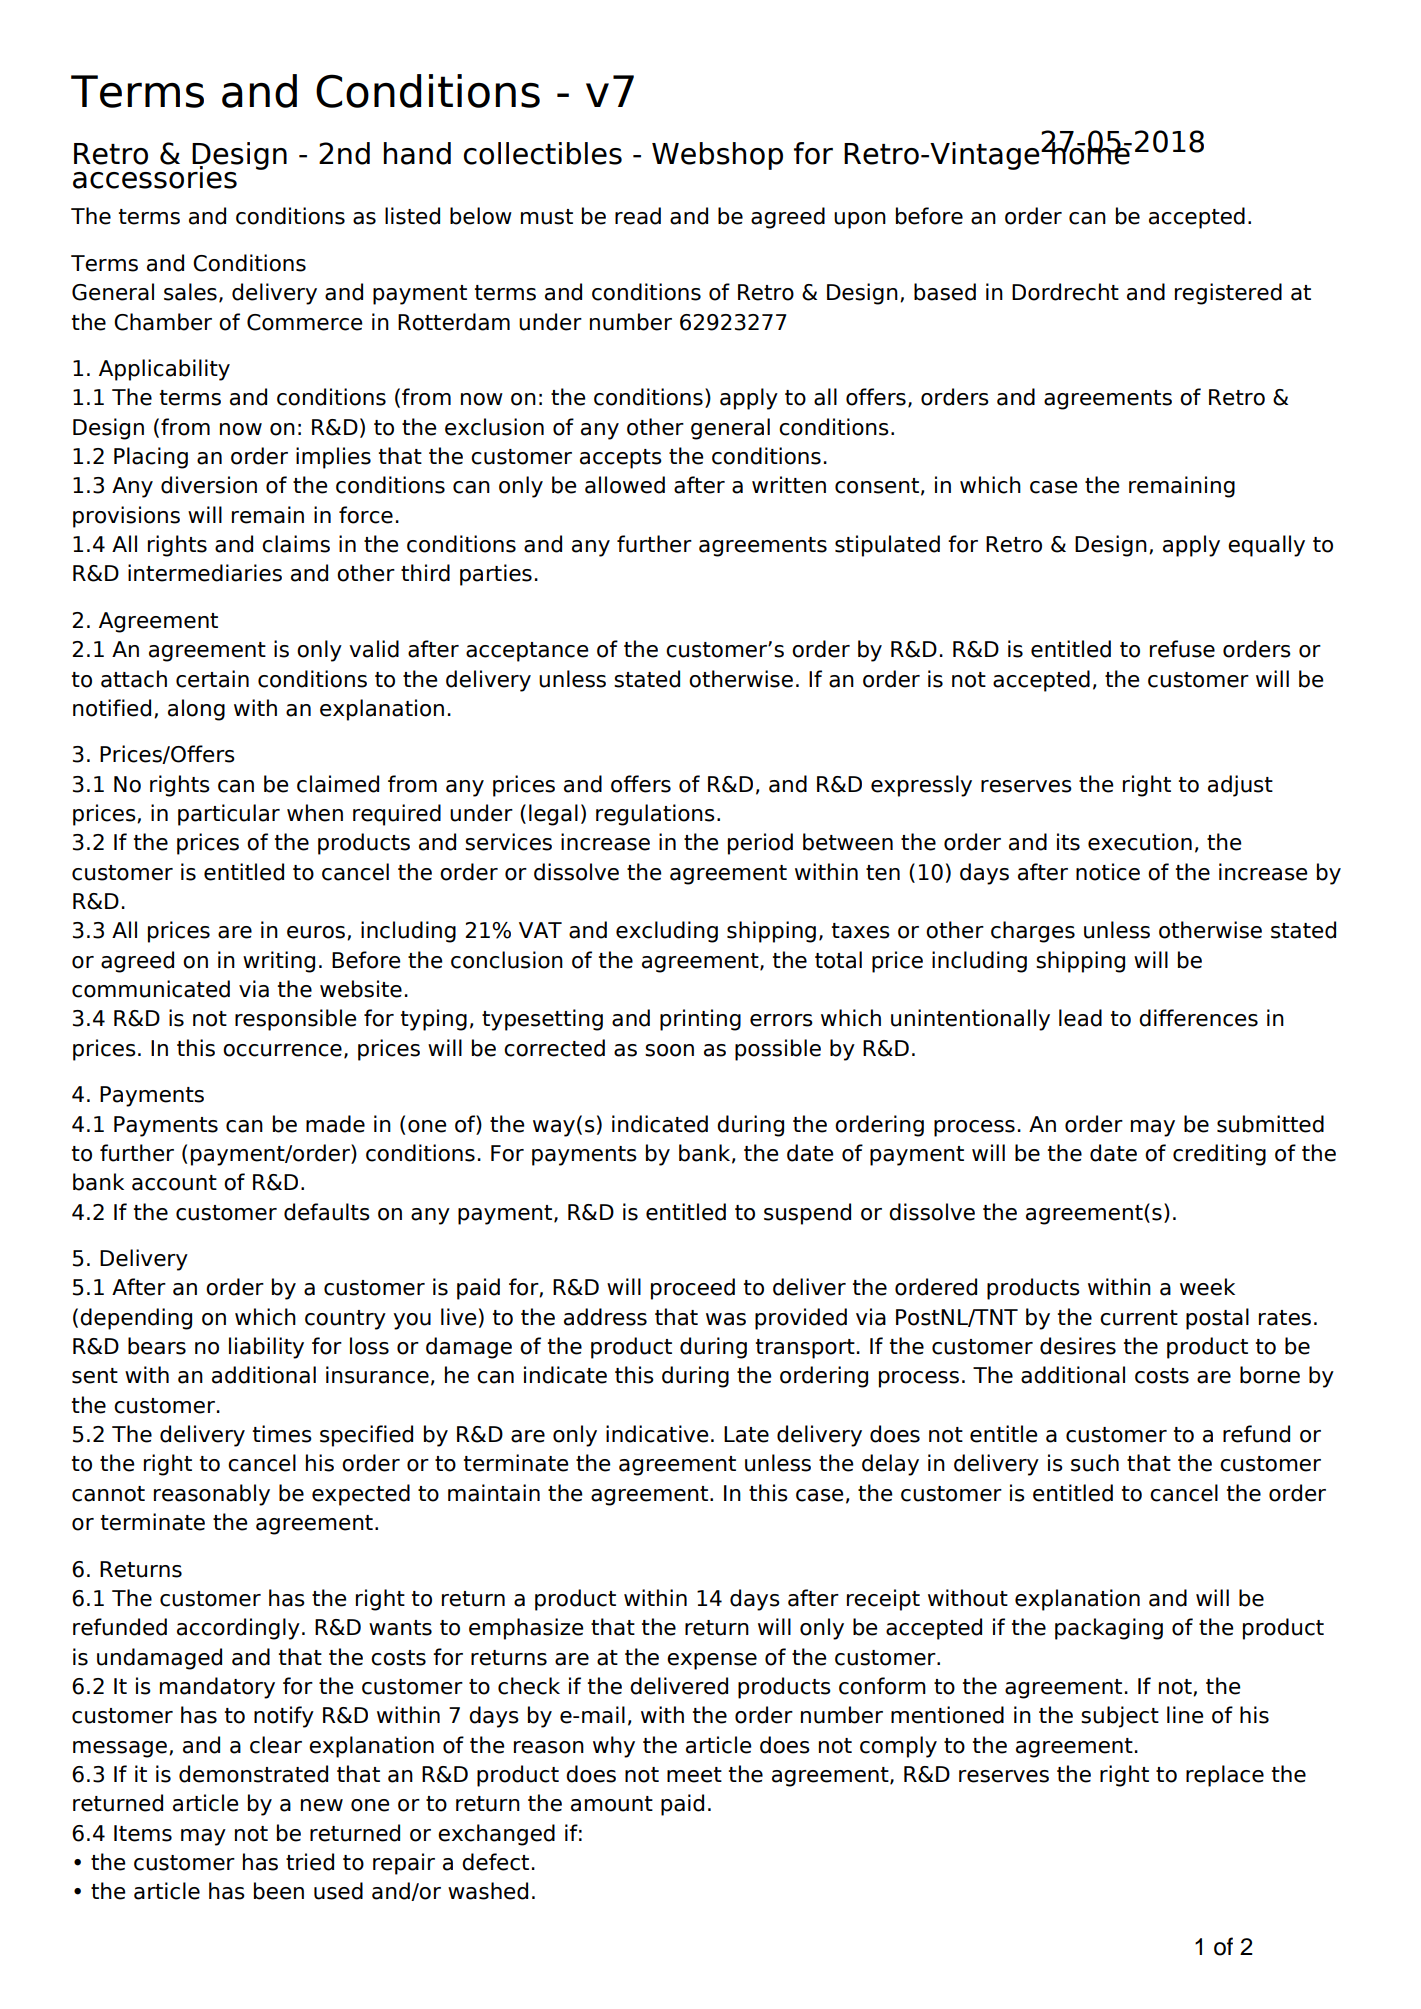 This document has height=2009, width=1421. I want to click on read, so click(638, 216).
